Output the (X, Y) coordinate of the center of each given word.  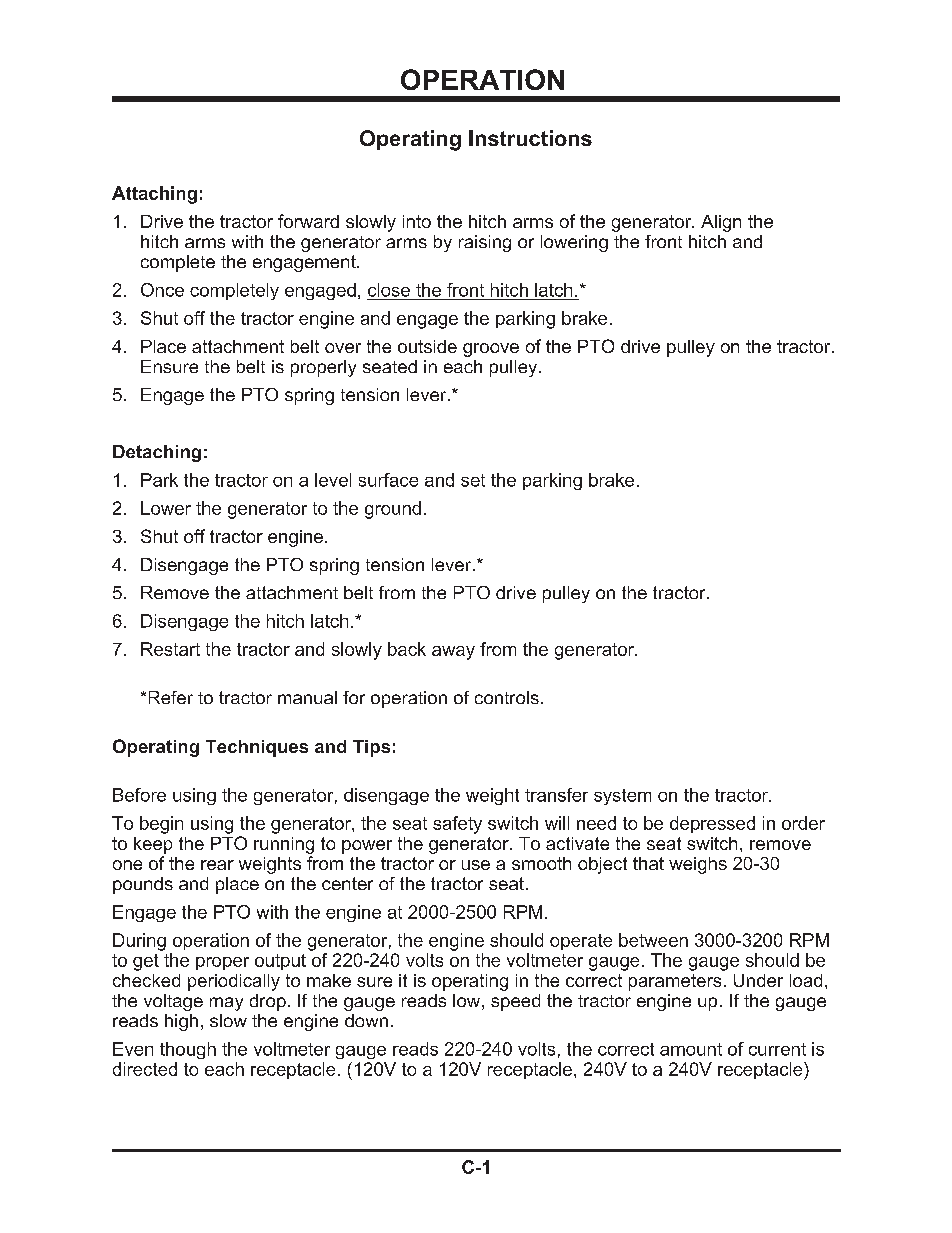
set (473, 480)
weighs (698, 865)
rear (217, 865)
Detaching (157, 453)
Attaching (154, 195)
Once (162, 290)
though (188, 1050)
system (622, 797)
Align (721, 223)
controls (507, 697)
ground (393, 510)
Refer (171, 697)
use (476, 865)
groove (491, 350)
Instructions (530, 138)
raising (485, 243)
